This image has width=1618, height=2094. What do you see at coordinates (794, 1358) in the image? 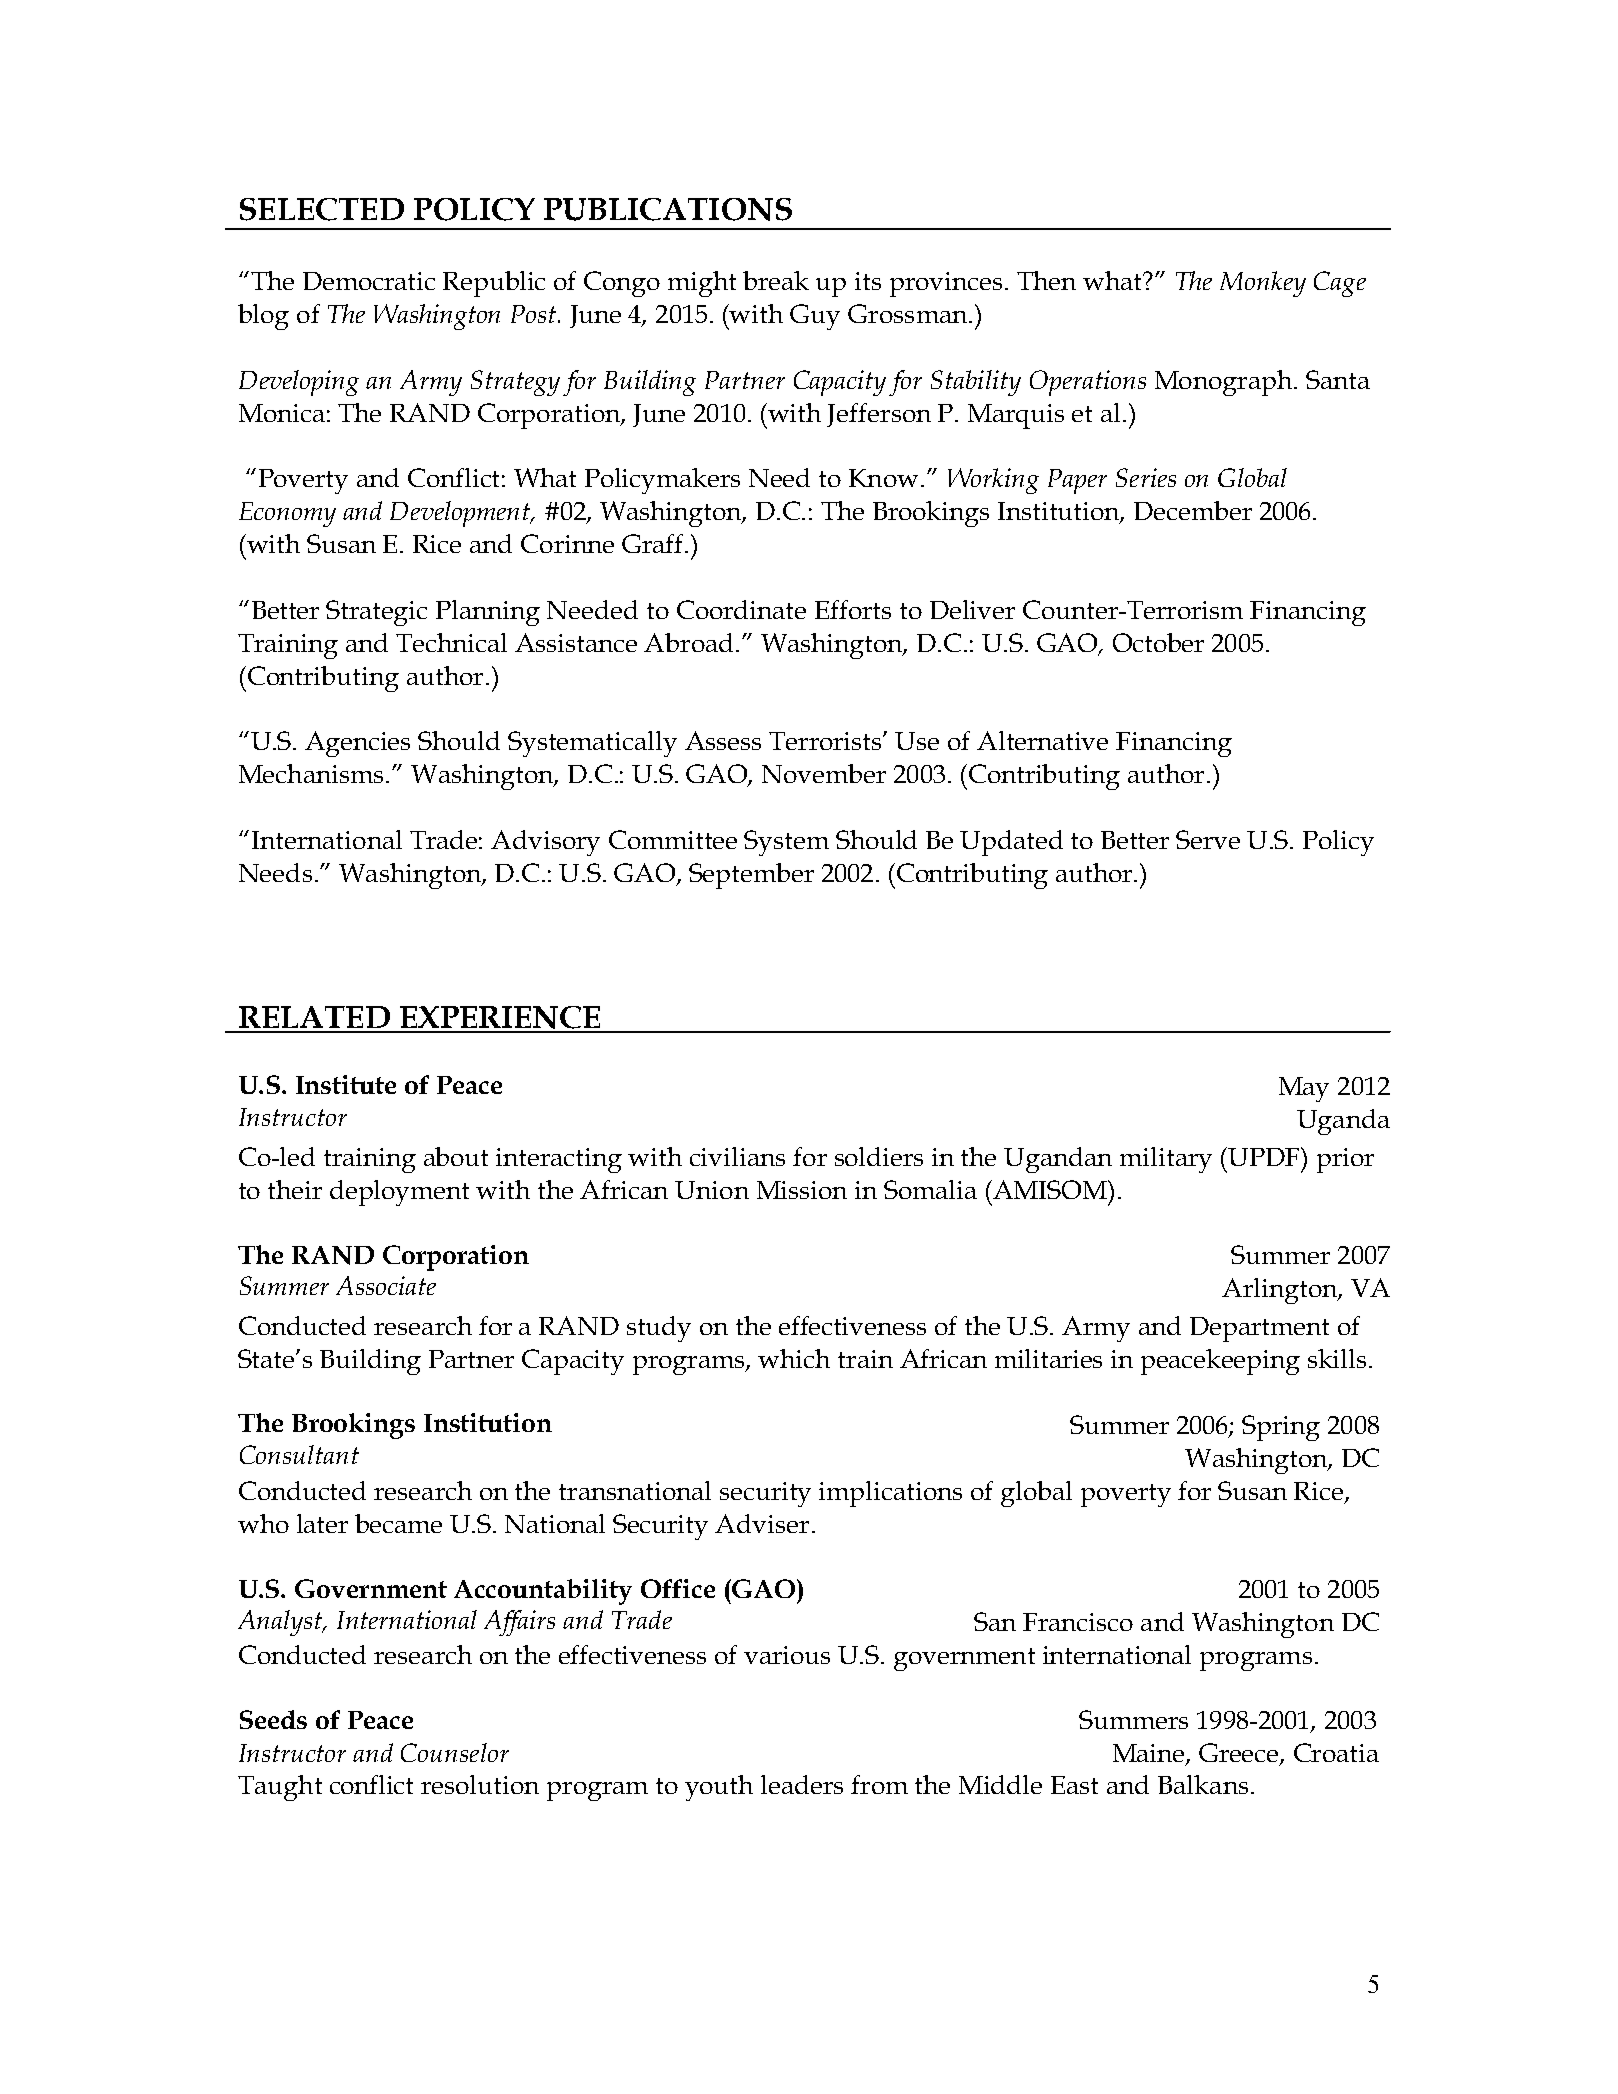
I see `which` at bounding box center [794, 1358].
